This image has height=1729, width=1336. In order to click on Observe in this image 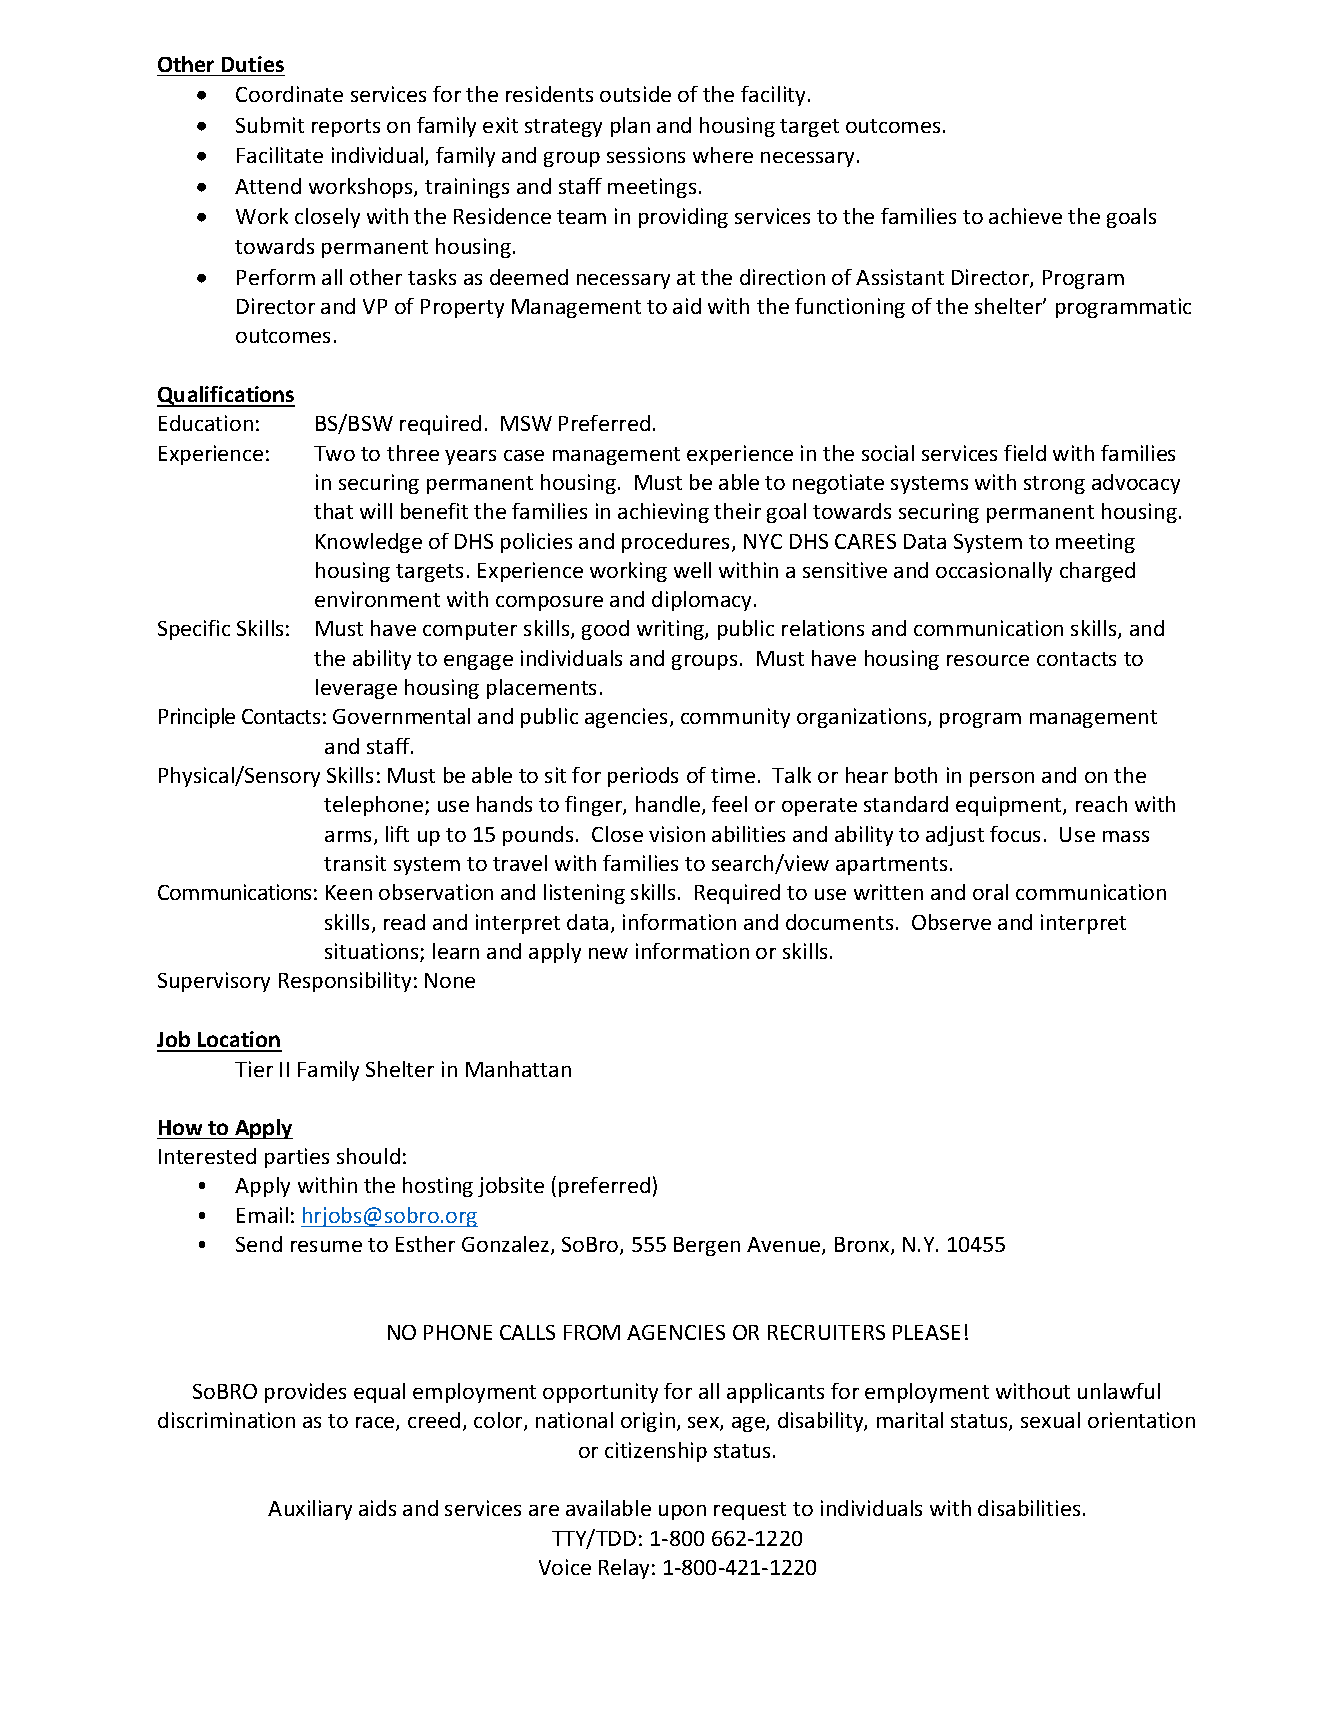, I will do `click(951, 922)`.
